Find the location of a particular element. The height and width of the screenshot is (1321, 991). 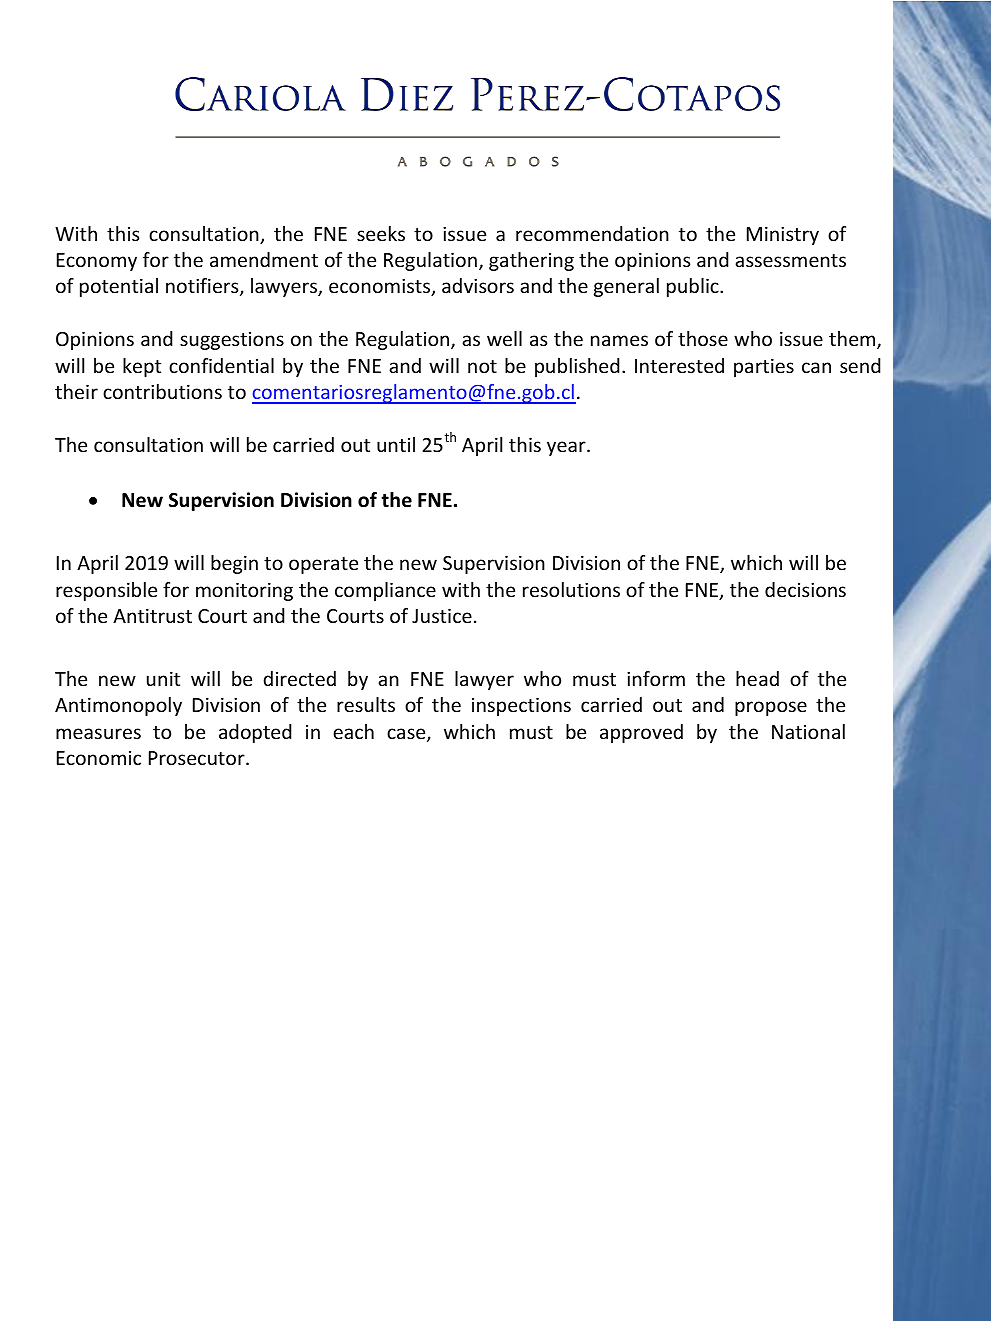

year is located at coordinates (567, 448).
